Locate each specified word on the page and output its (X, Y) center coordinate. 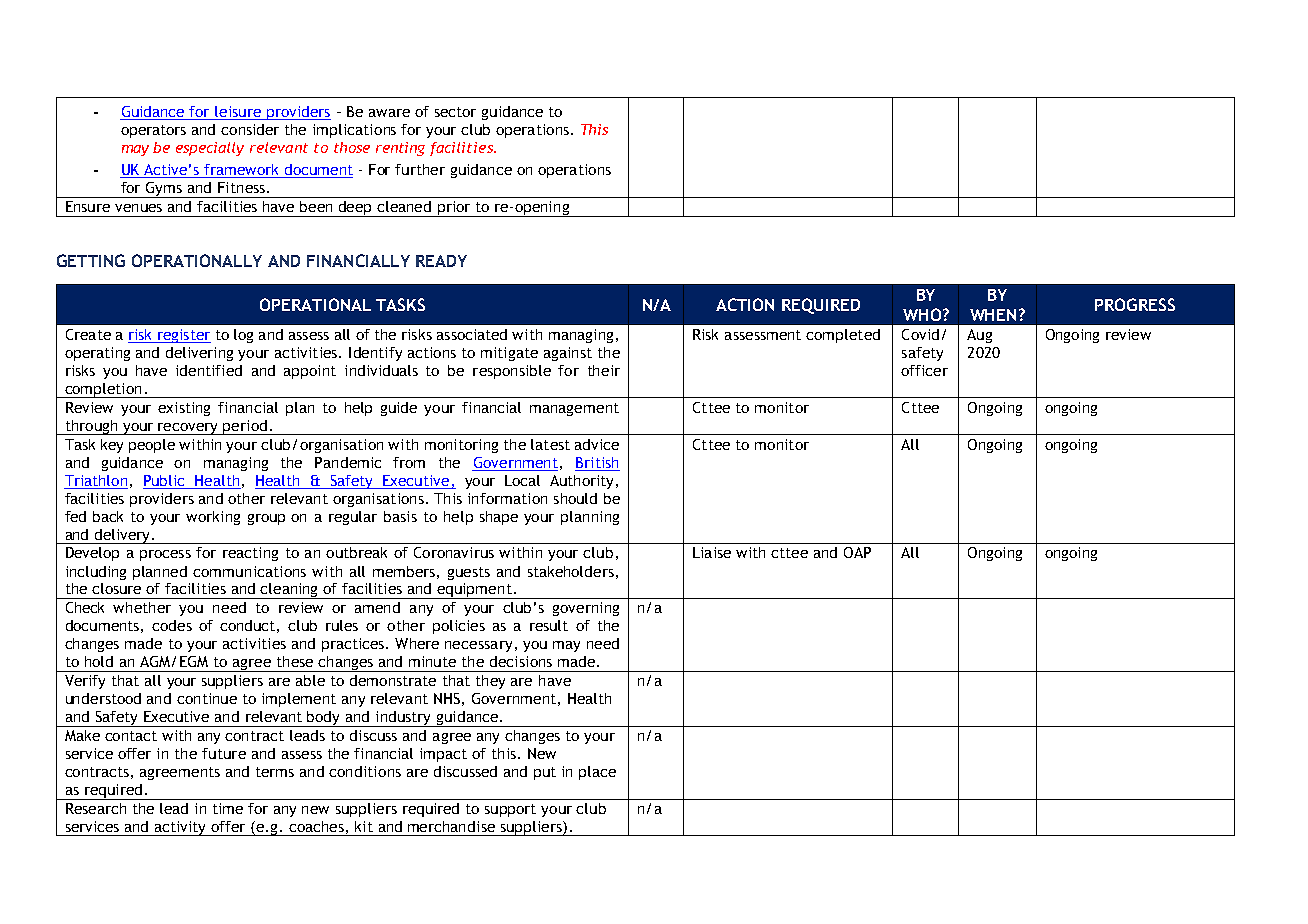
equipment (474, 591)
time (228, 808)
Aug (979, 336)
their (604, 370)
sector (455, 112)
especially (210, 149)
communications (249, 571)
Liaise (712, 552)
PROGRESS (1135, 304)
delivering (199, 354)
